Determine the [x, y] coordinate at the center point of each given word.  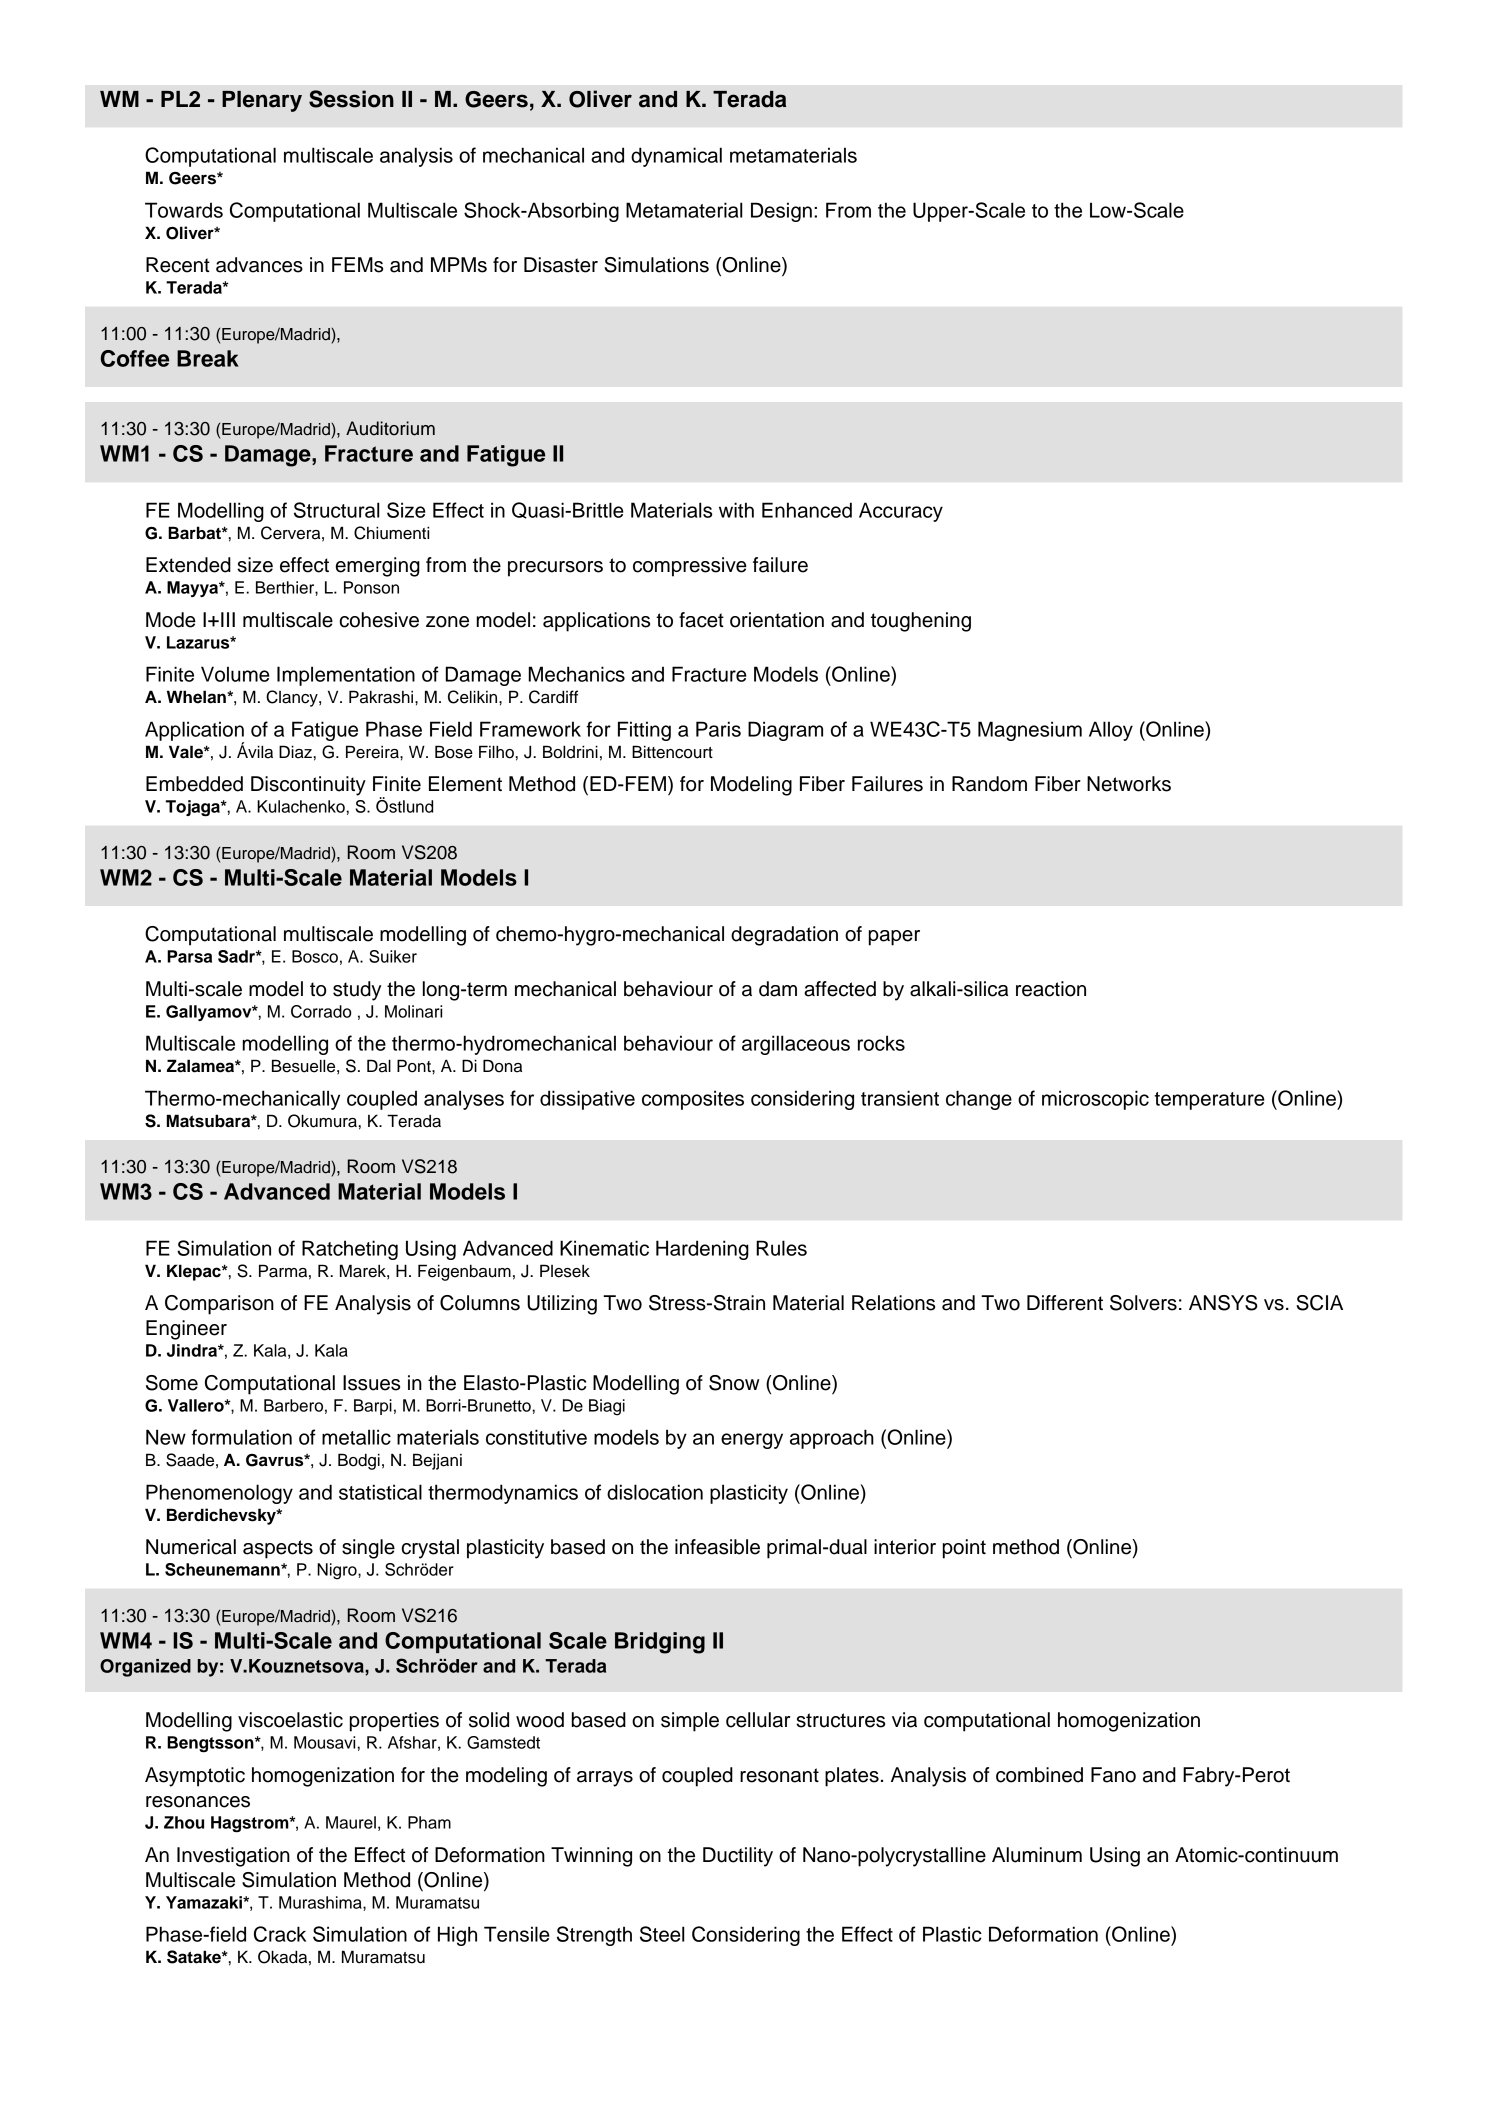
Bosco [315, 956]
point [964, 1549]
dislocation [655, 1492]
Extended [188, 565]
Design [781, 212]
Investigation [233, 1857]
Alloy [1111, 731]
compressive [690, 567]
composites [693, 1100]
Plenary [262, 101]
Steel [662, 1934]
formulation [241, 1437]
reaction [1051, 989]
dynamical [676, 157]
